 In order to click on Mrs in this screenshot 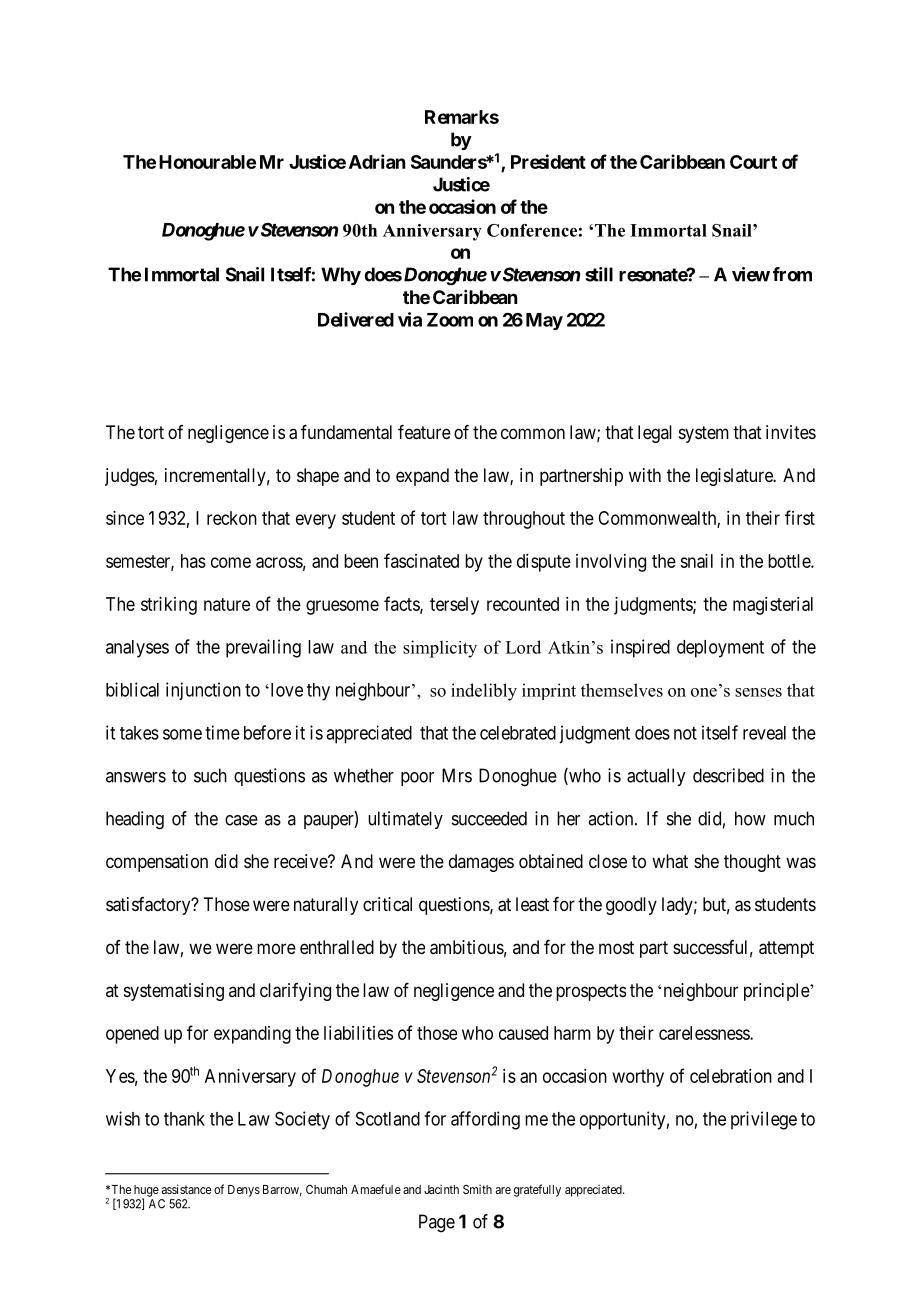, I will do `click(457, 775)`.
